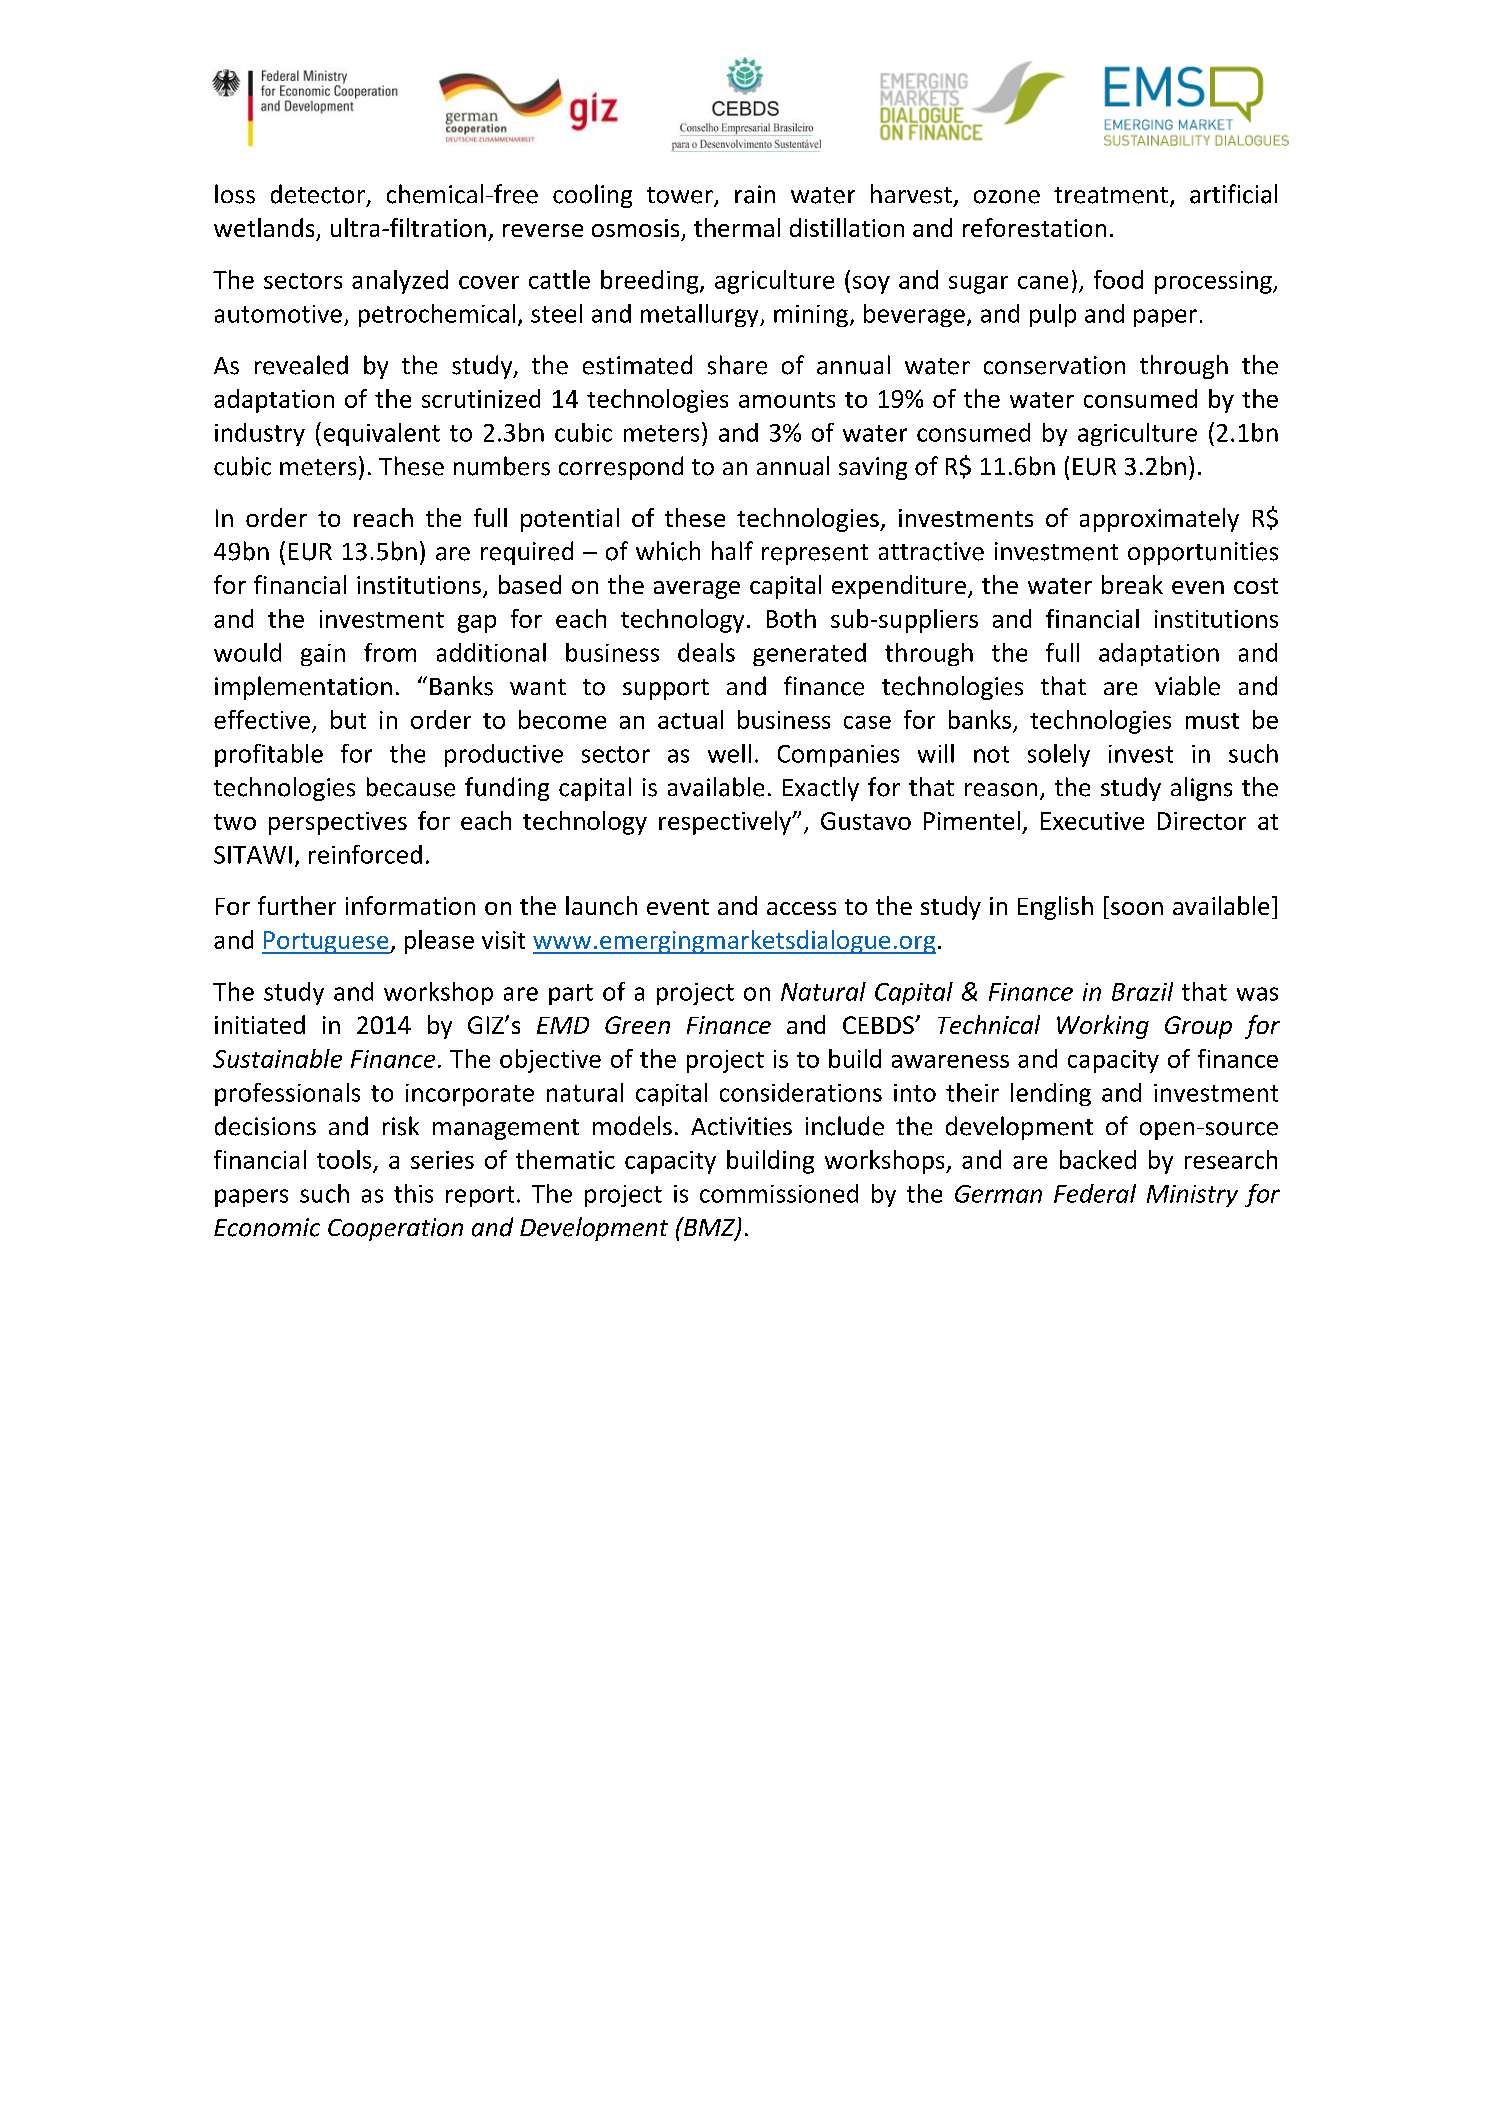 Image resolution: width=1492 pixels, height=2110 pixels. Describe the element at coordinates (1142, 991) in the page. I see `Brazil` at that location.
